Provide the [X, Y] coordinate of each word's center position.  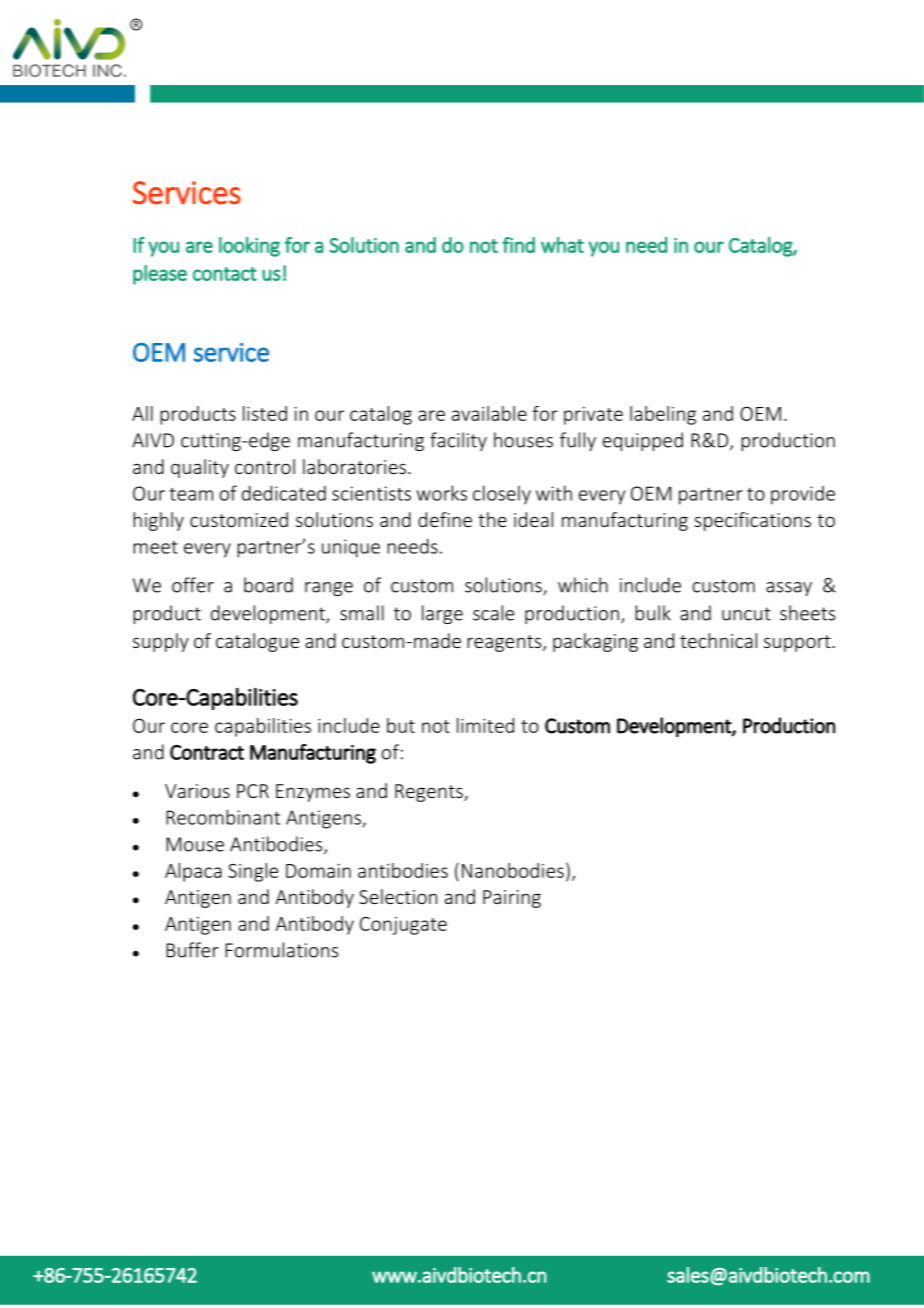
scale [493, 613]
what [562, 245]
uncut [746, 614]
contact [225, 274]
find [518, 245]
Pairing [512, 899]
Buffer [192, 950]
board [268, 585]
